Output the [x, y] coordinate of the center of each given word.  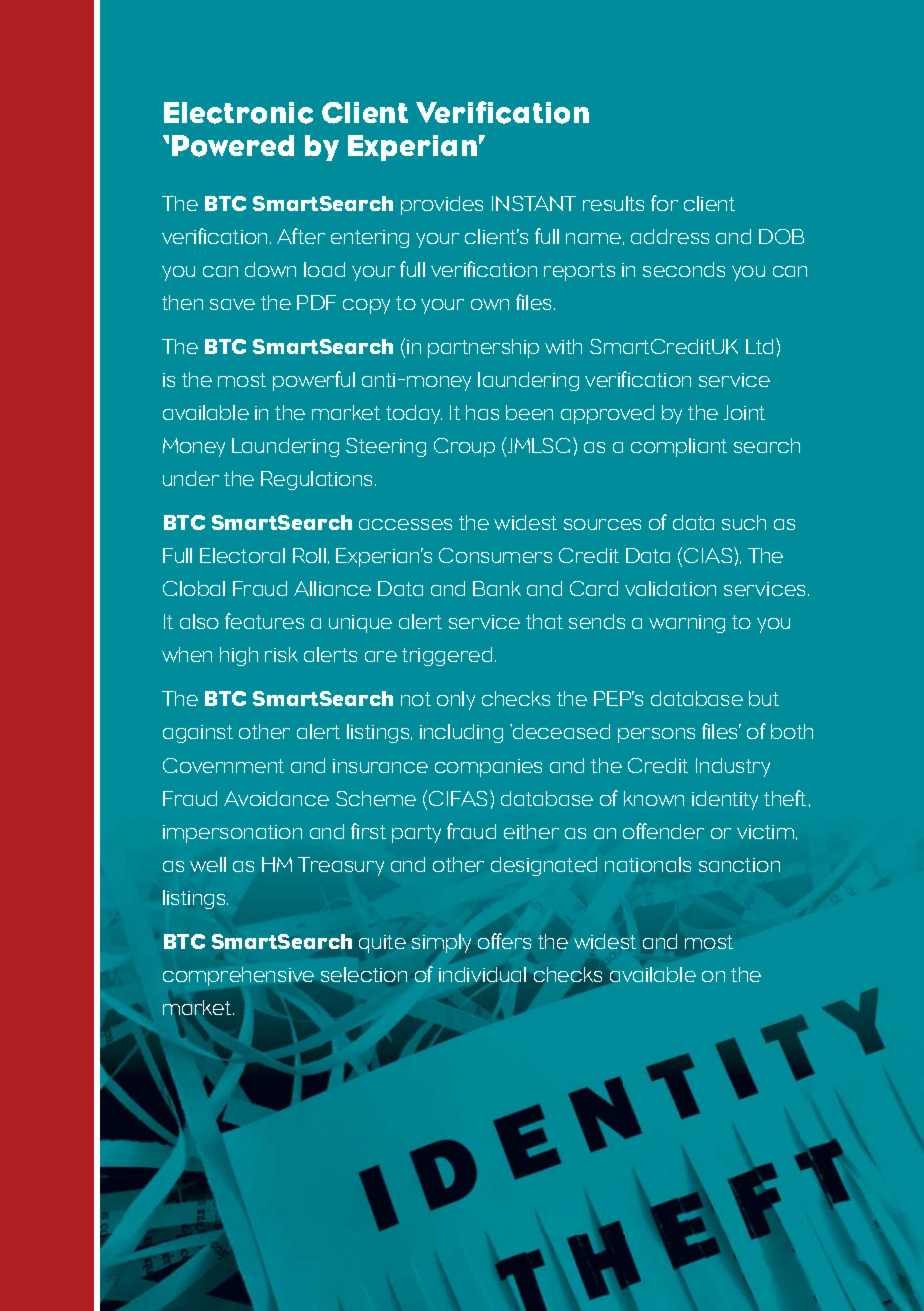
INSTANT [534, 203]
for [664, 203]
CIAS [709, 555]
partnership [483, 348]
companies [488, 768]
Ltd [759, 346]
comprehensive [238, 976]
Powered [233, 146]
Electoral [242, 555]
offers [504, 941]
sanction [739, 865]
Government [223, 765]
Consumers [495, 555]
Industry [733, 767]
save [232, 304]
